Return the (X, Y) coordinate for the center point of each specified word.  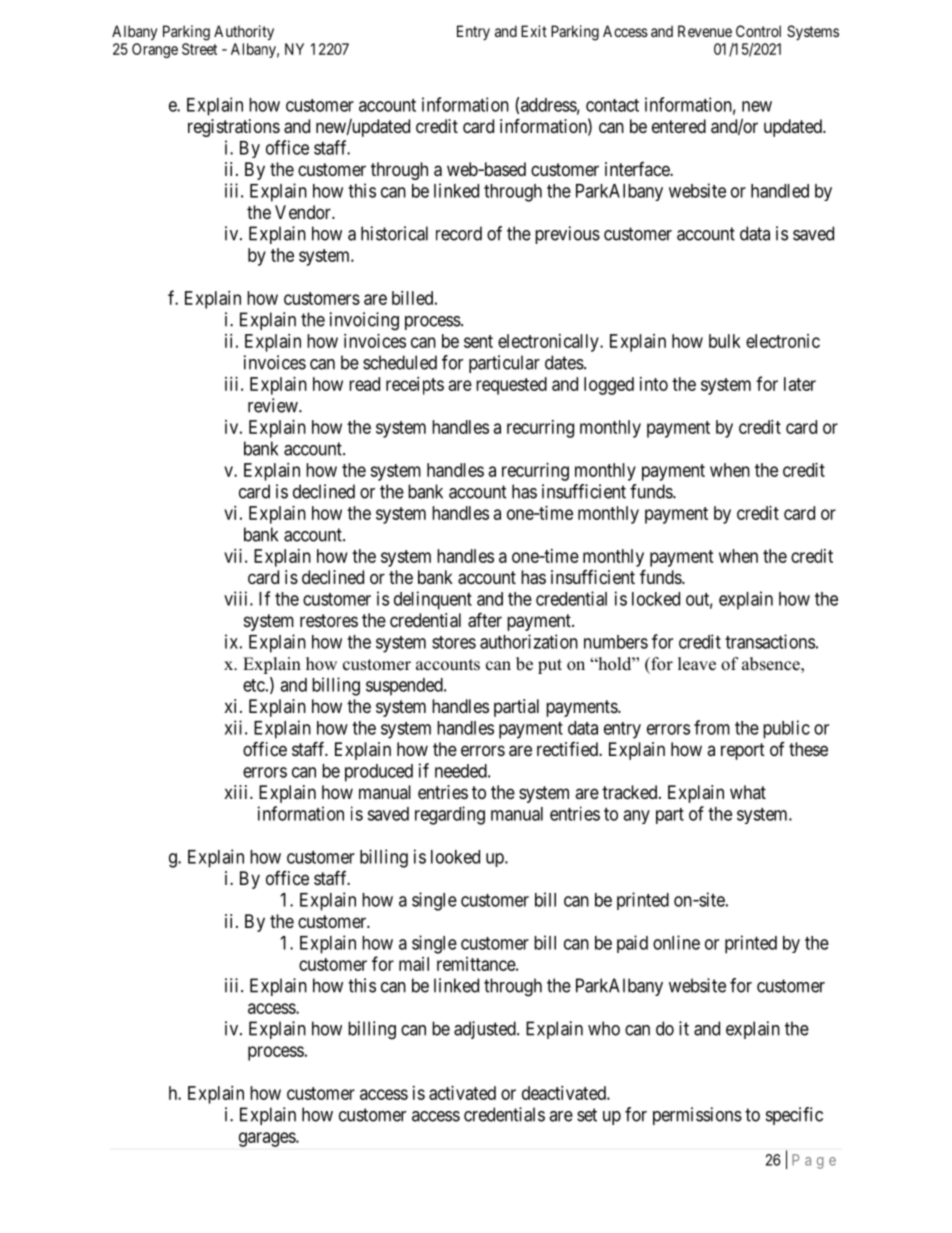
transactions (770, 641)
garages (268, 1139)
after (485, 620)
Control (758, 31)
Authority (244, 33)
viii (237, 598)
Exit (534, 31)
